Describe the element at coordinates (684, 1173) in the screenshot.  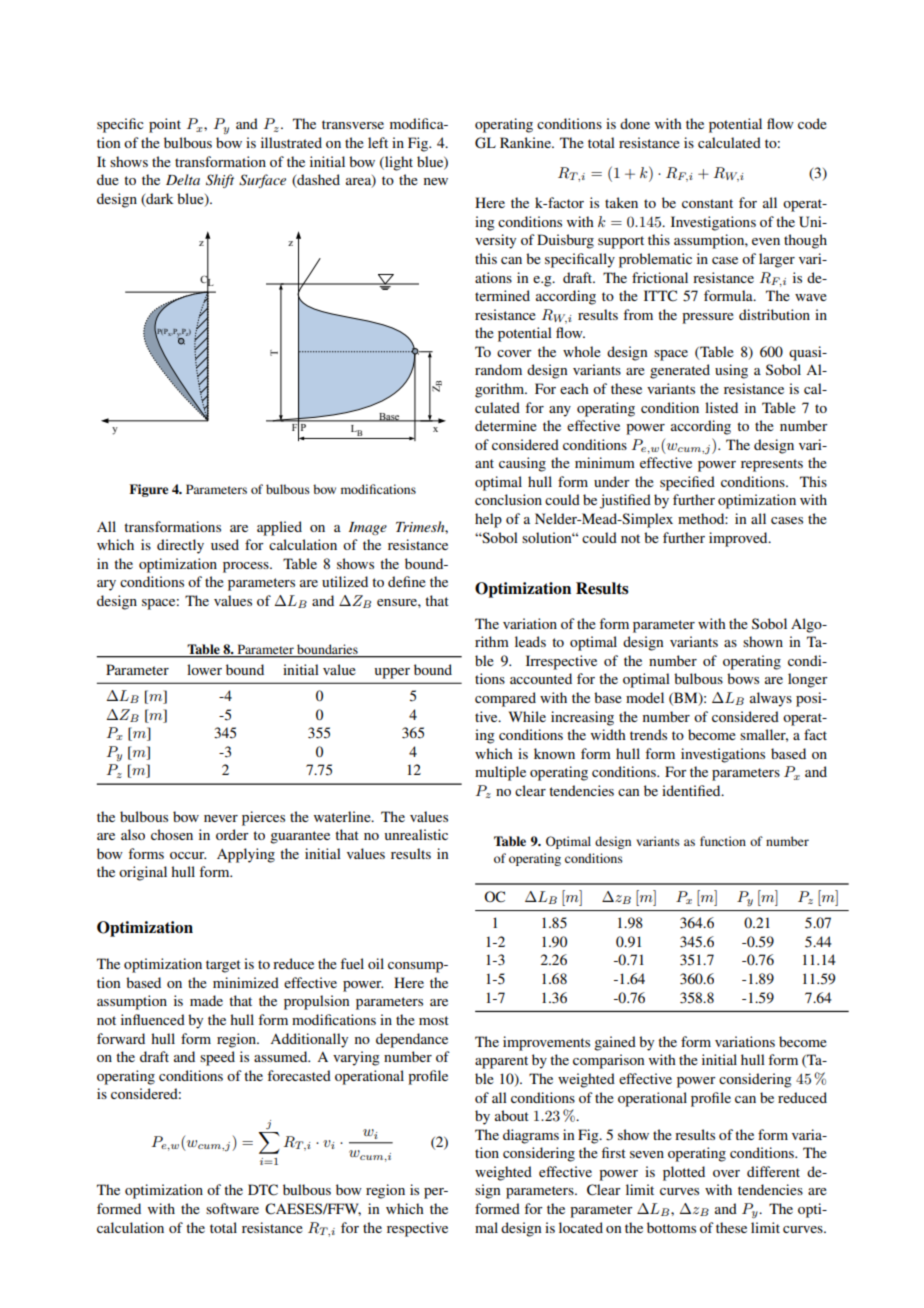
I see `plotted` at that location.
